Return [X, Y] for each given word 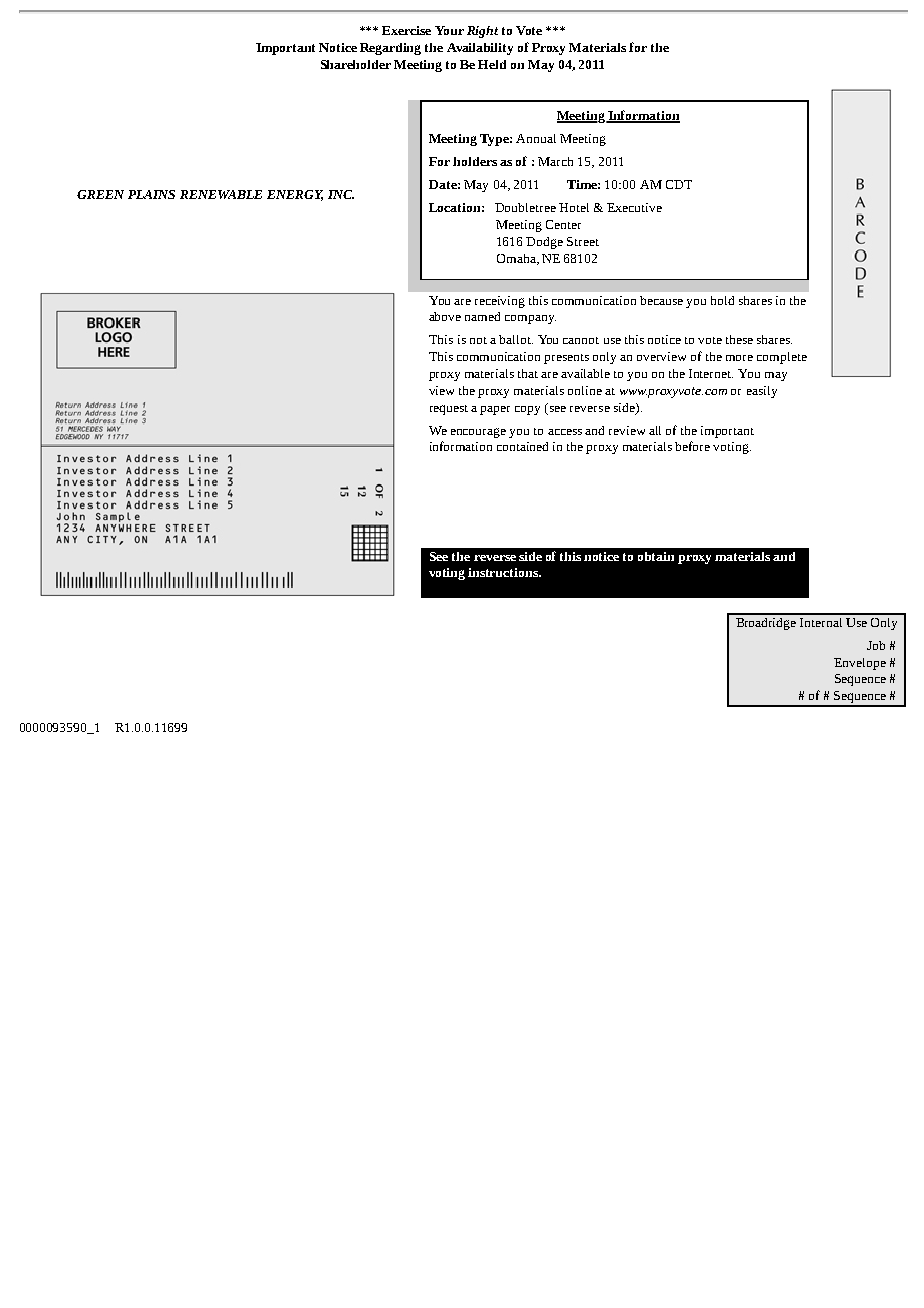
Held [492, 64]
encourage [478, 433]
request [449, 410]
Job [876, 645]
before [692, 446]
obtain [656, 556]
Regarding [390, 49]
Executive [634, 207]
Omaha [517, 259]
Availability [480, 49]
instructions [504, 572]
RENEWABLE [221, 194]
